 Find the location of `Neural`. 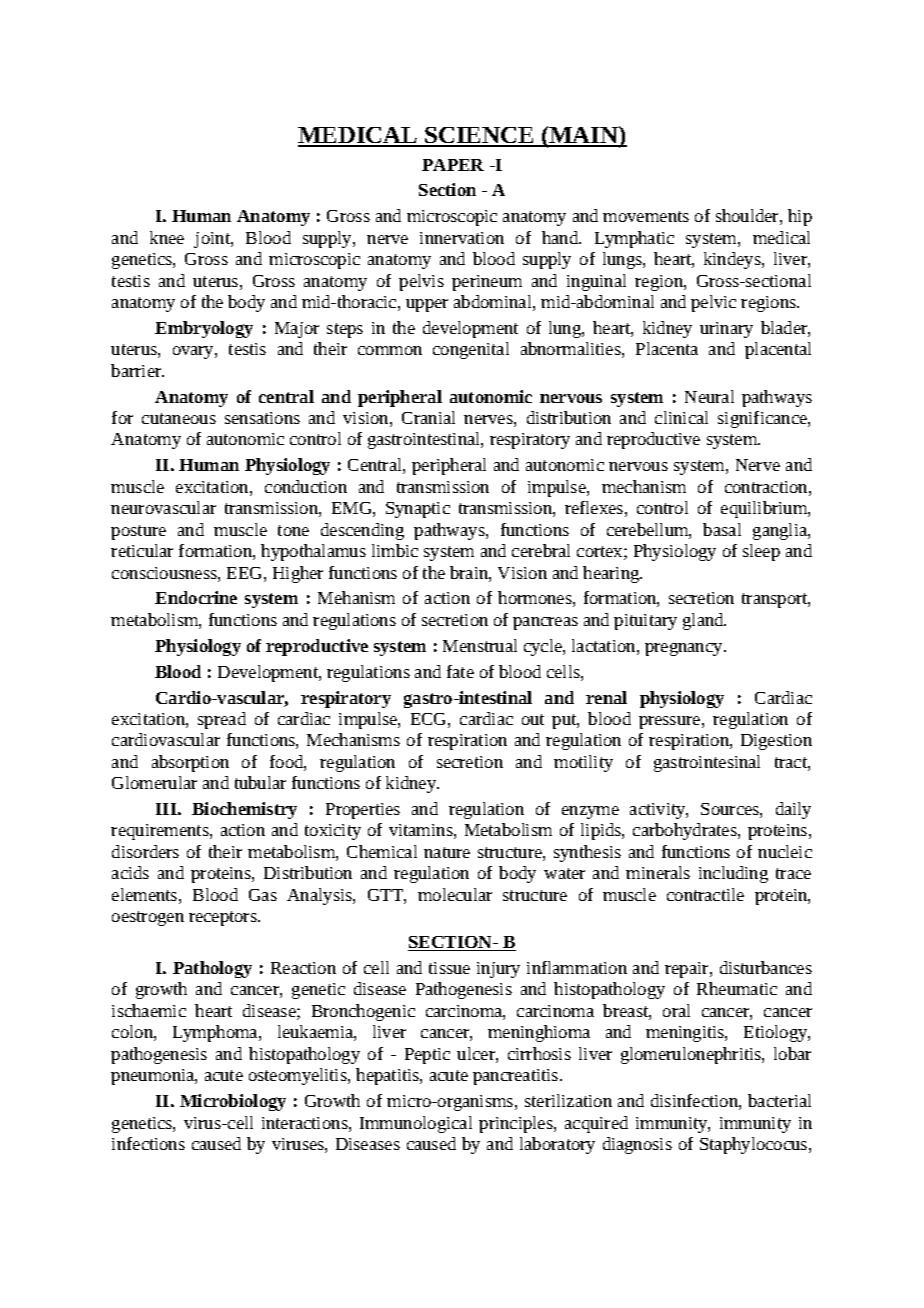

Neural is located at coordinates (709, 396).
